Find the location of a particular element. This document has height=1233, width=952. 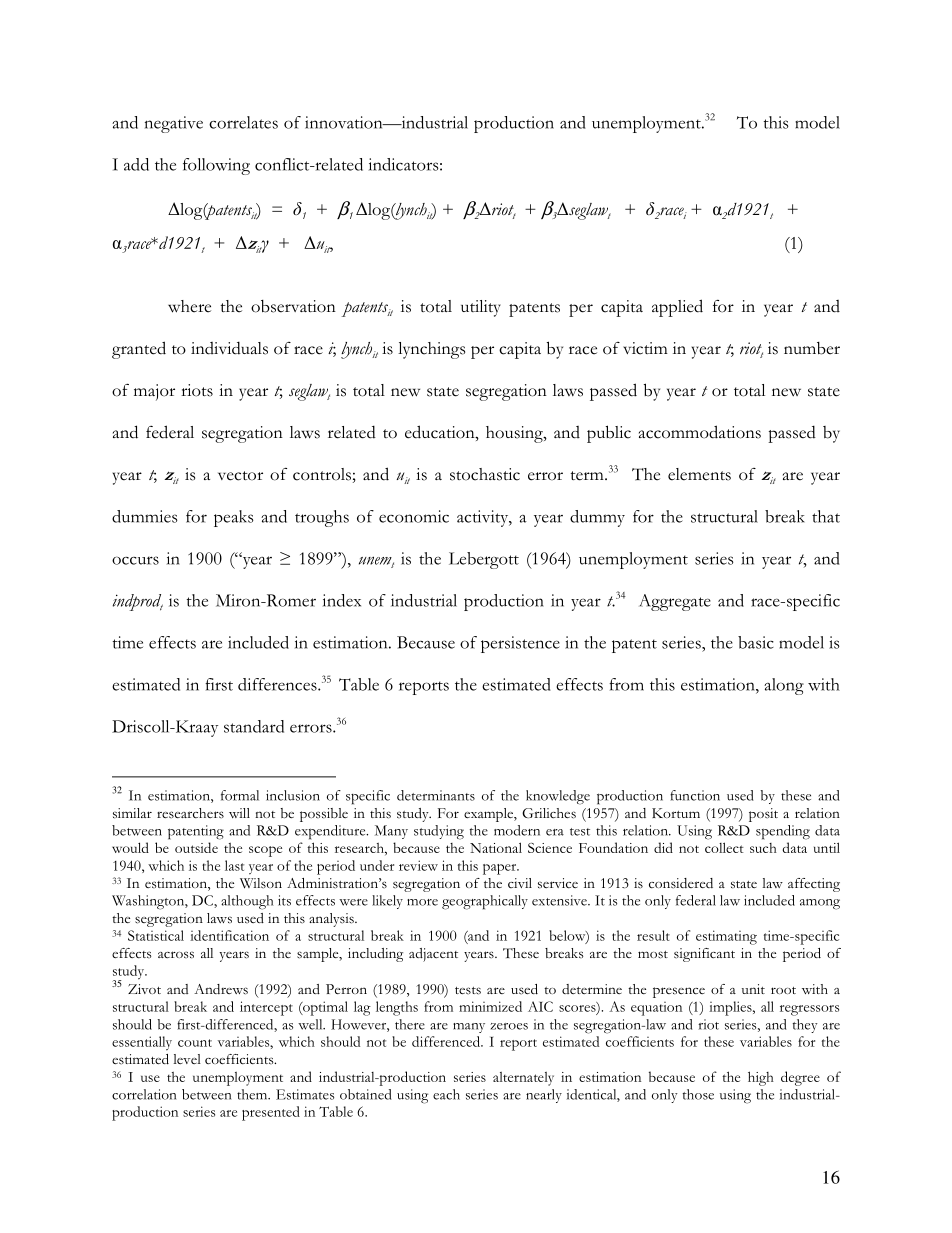

basic is located at coordinates (756, 642).
